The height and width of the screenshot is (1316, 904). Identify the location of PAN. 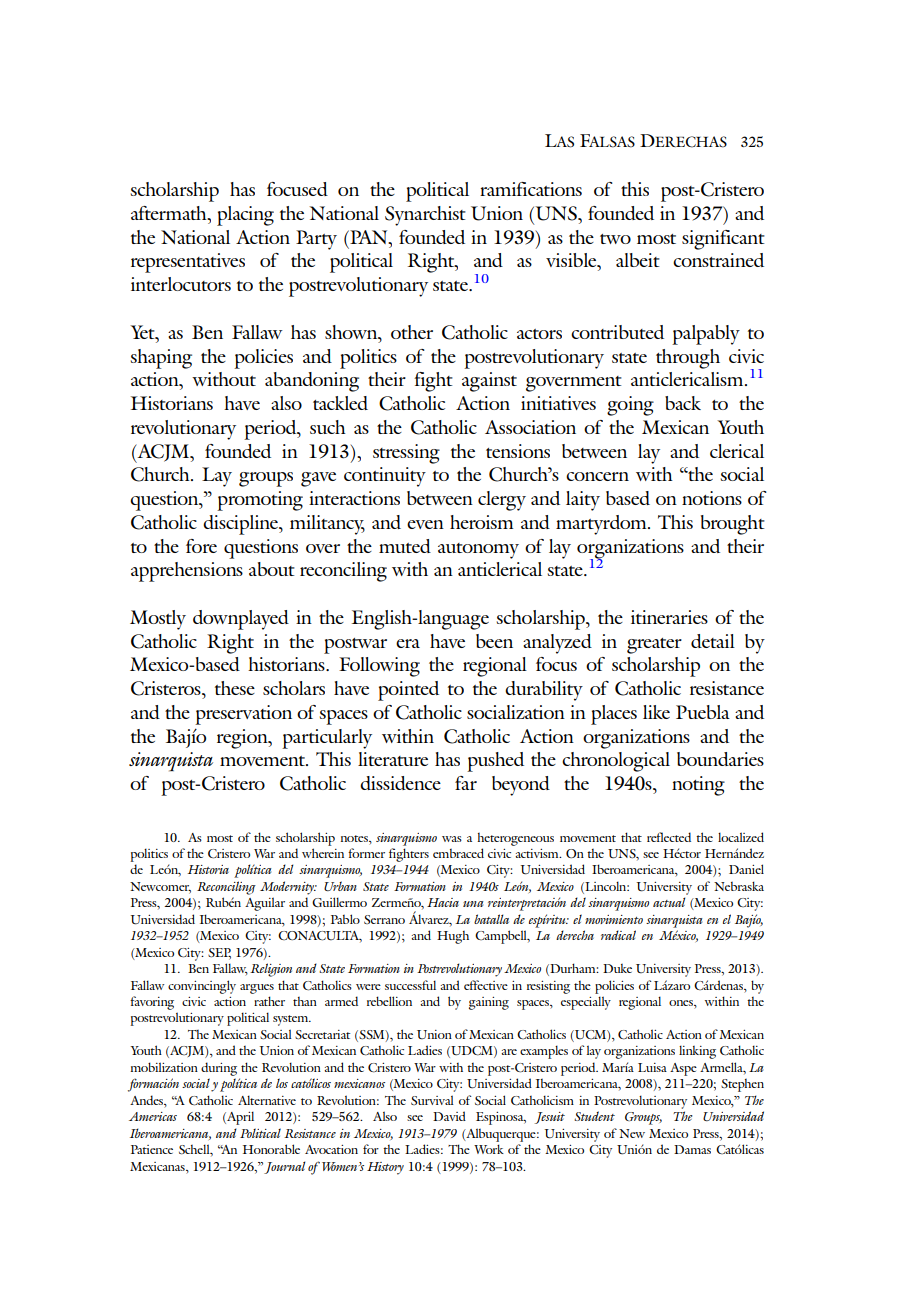
(369, 237).
